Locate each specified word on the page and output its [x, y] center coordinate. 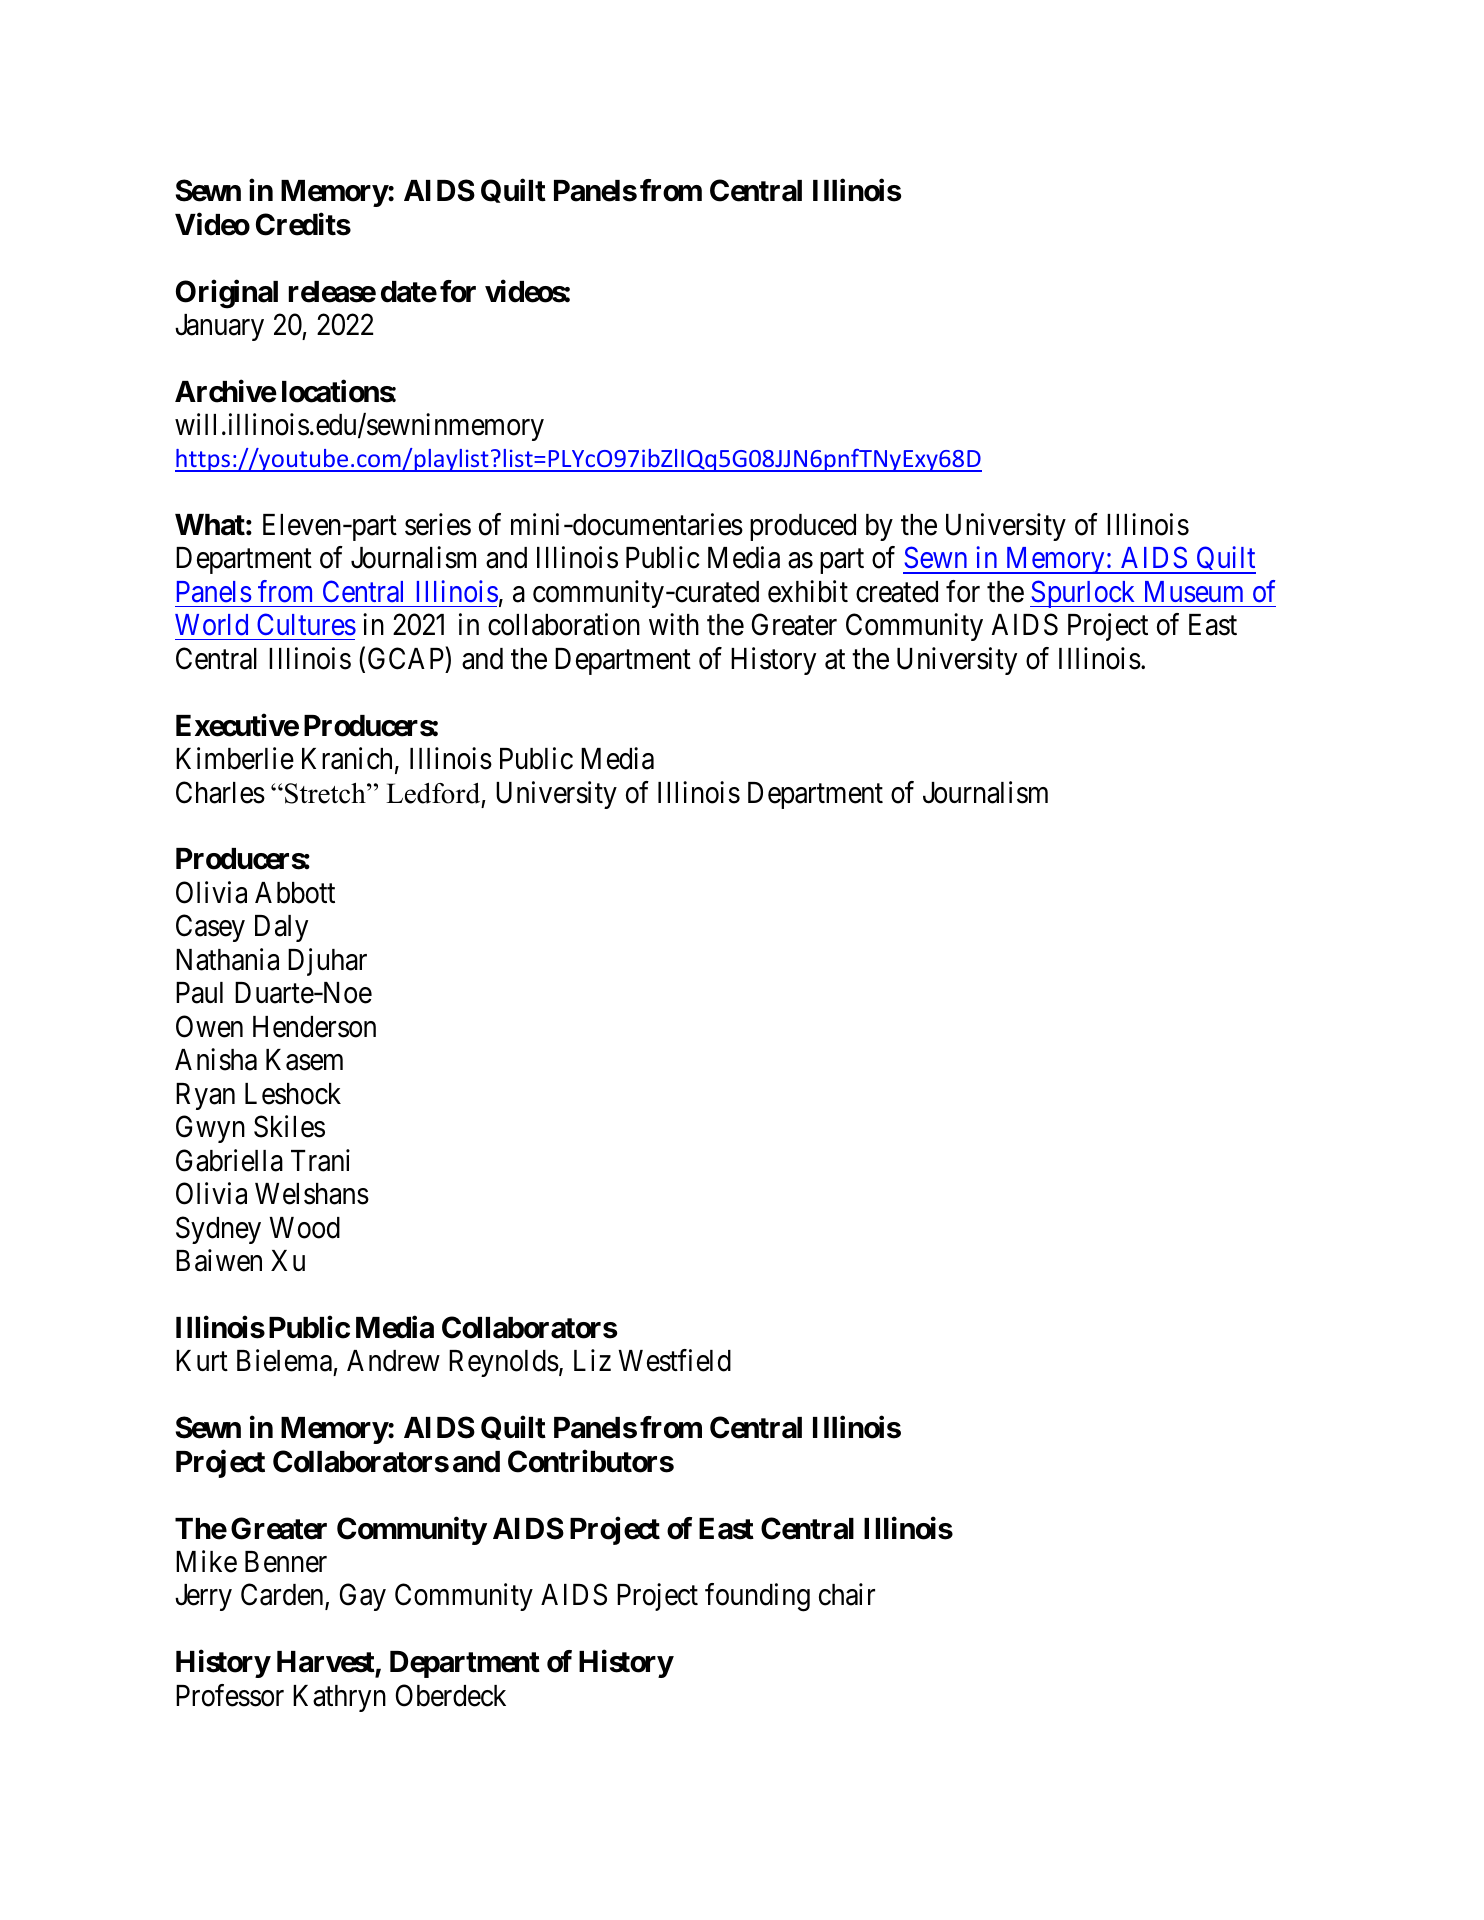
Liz [592, 1360]
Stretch [326, 793]
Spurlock [1084, 594]
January [219, 327]
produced [803, 527]
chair [847, 1594]
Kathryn [339, 1698]
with [674, 624]
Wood [305, 1228]
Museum [1194, 592]
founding [757, 1597]
